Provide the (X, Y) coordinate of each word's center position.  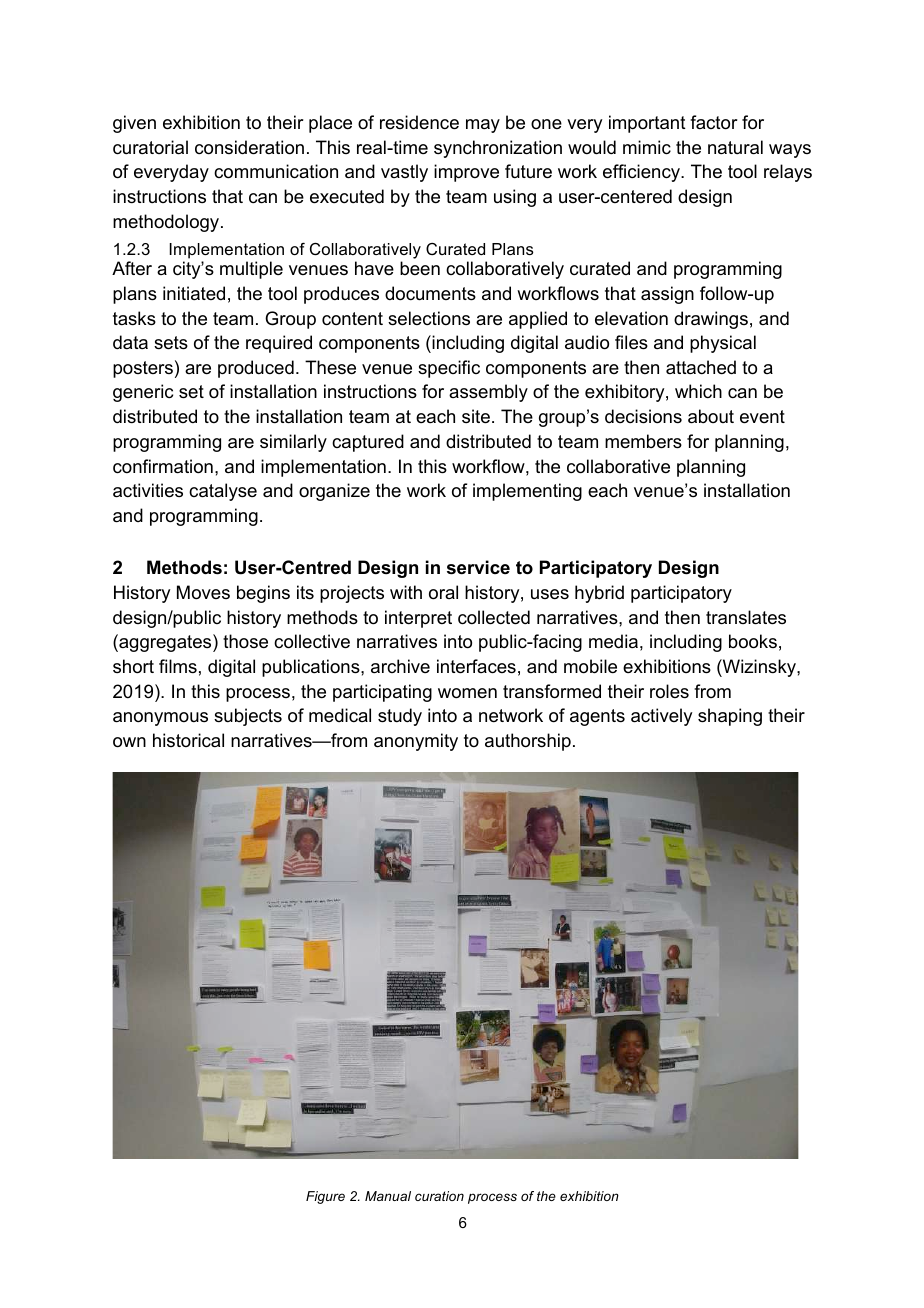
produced (256, 369)
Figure (325, 1197)
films (178, 666)
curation (439, 1196)
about (711, 416)
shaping (730, 717)
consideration (249, 147)
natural (735, 147)
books (753, 641)
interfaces (476, 666)
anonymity (416, 742)
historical (188, 740)
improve (466, 173)
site (476, 416)
